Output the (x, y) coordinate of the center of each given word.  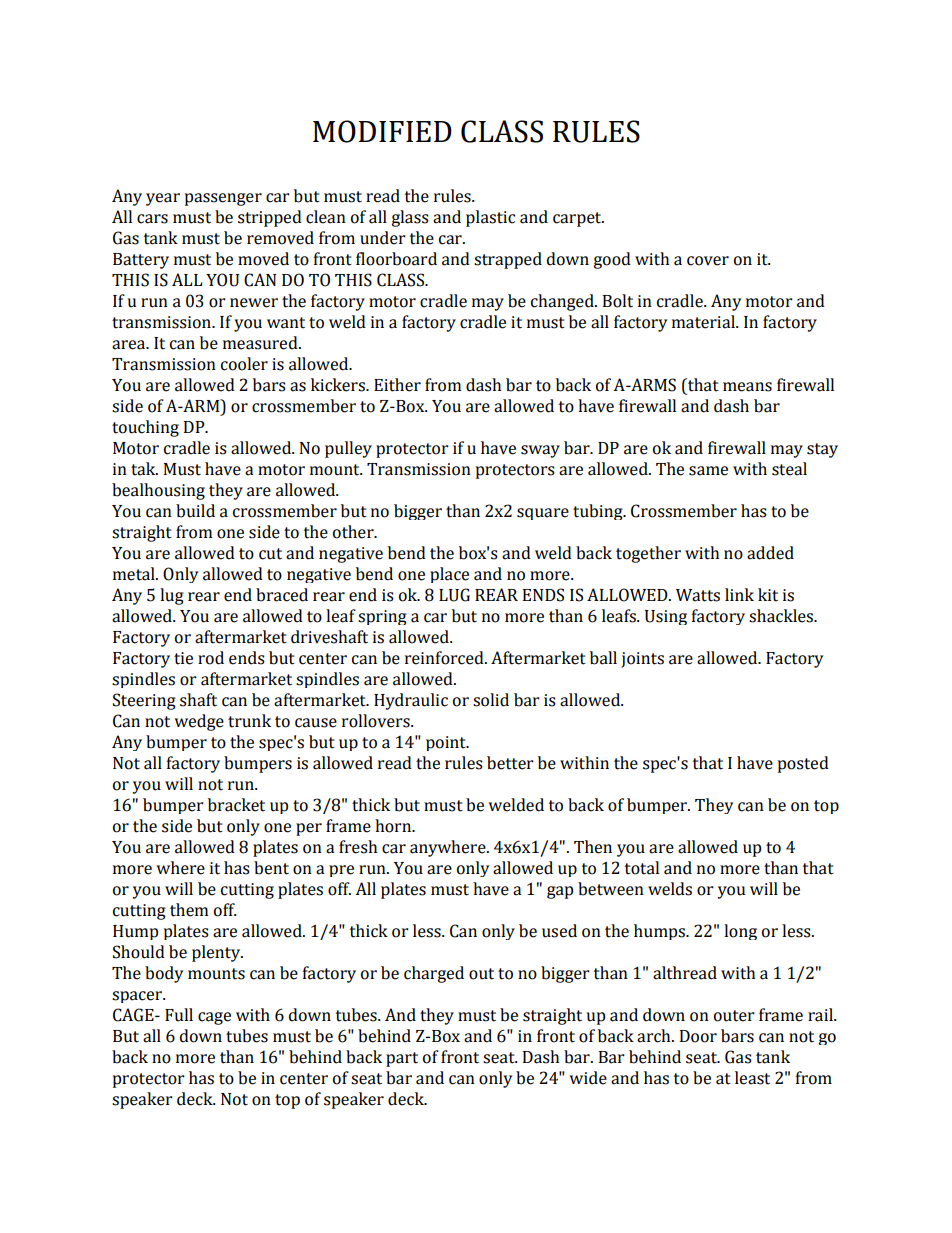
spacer (138, 997)
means (747, 387)
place (449, 575)
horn (394, 826)
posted (803, 764)
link (739, 594)
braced (282, 595)
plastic (490, 218)
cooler (244, 364)
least (752, 1078)
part (402, 1059)
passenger (223, 199)
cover (708, 261)
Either (397, 385)
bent (271, 868)
